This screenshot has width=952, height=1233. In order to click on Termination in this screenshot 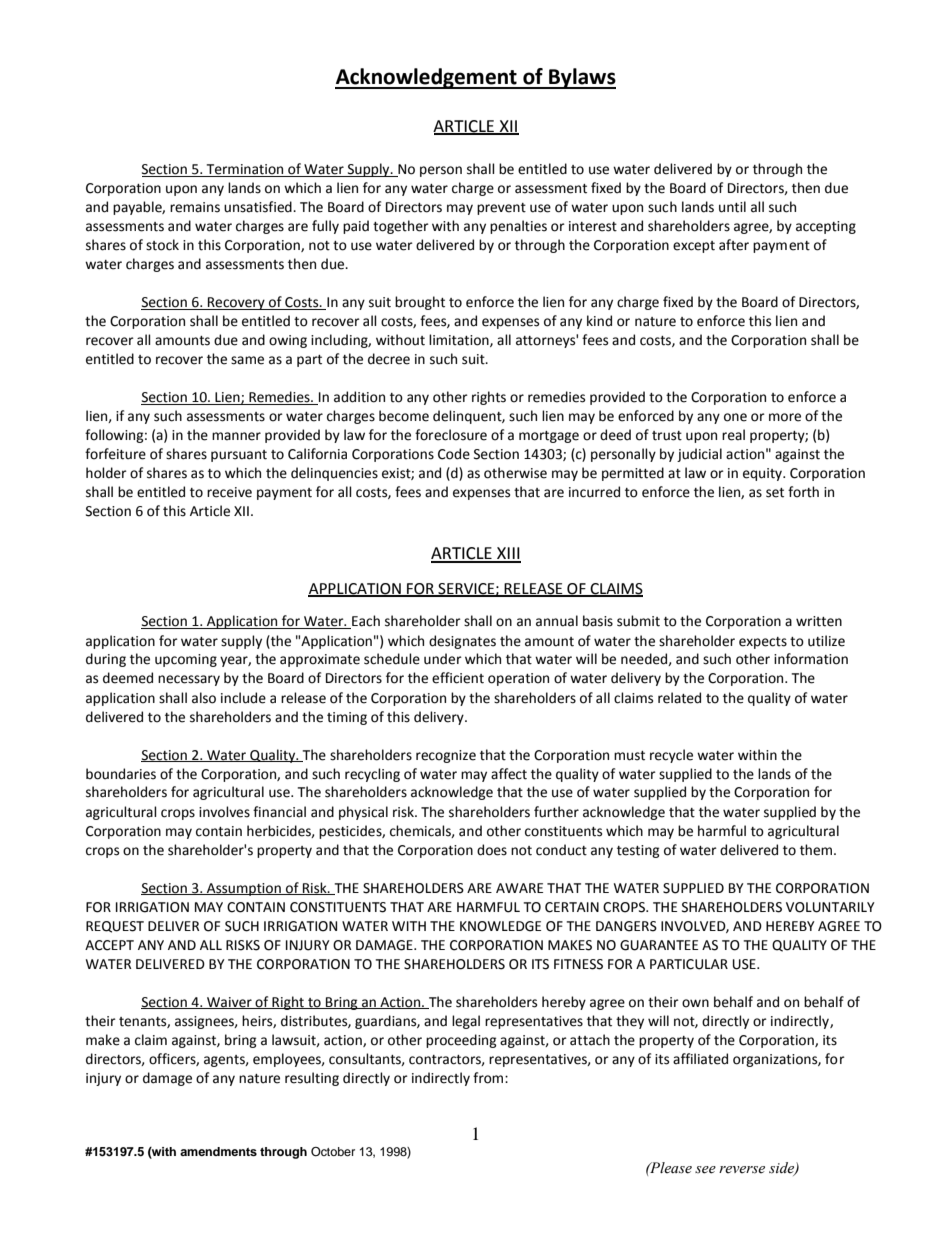, I will do `click(245, 170)`.
